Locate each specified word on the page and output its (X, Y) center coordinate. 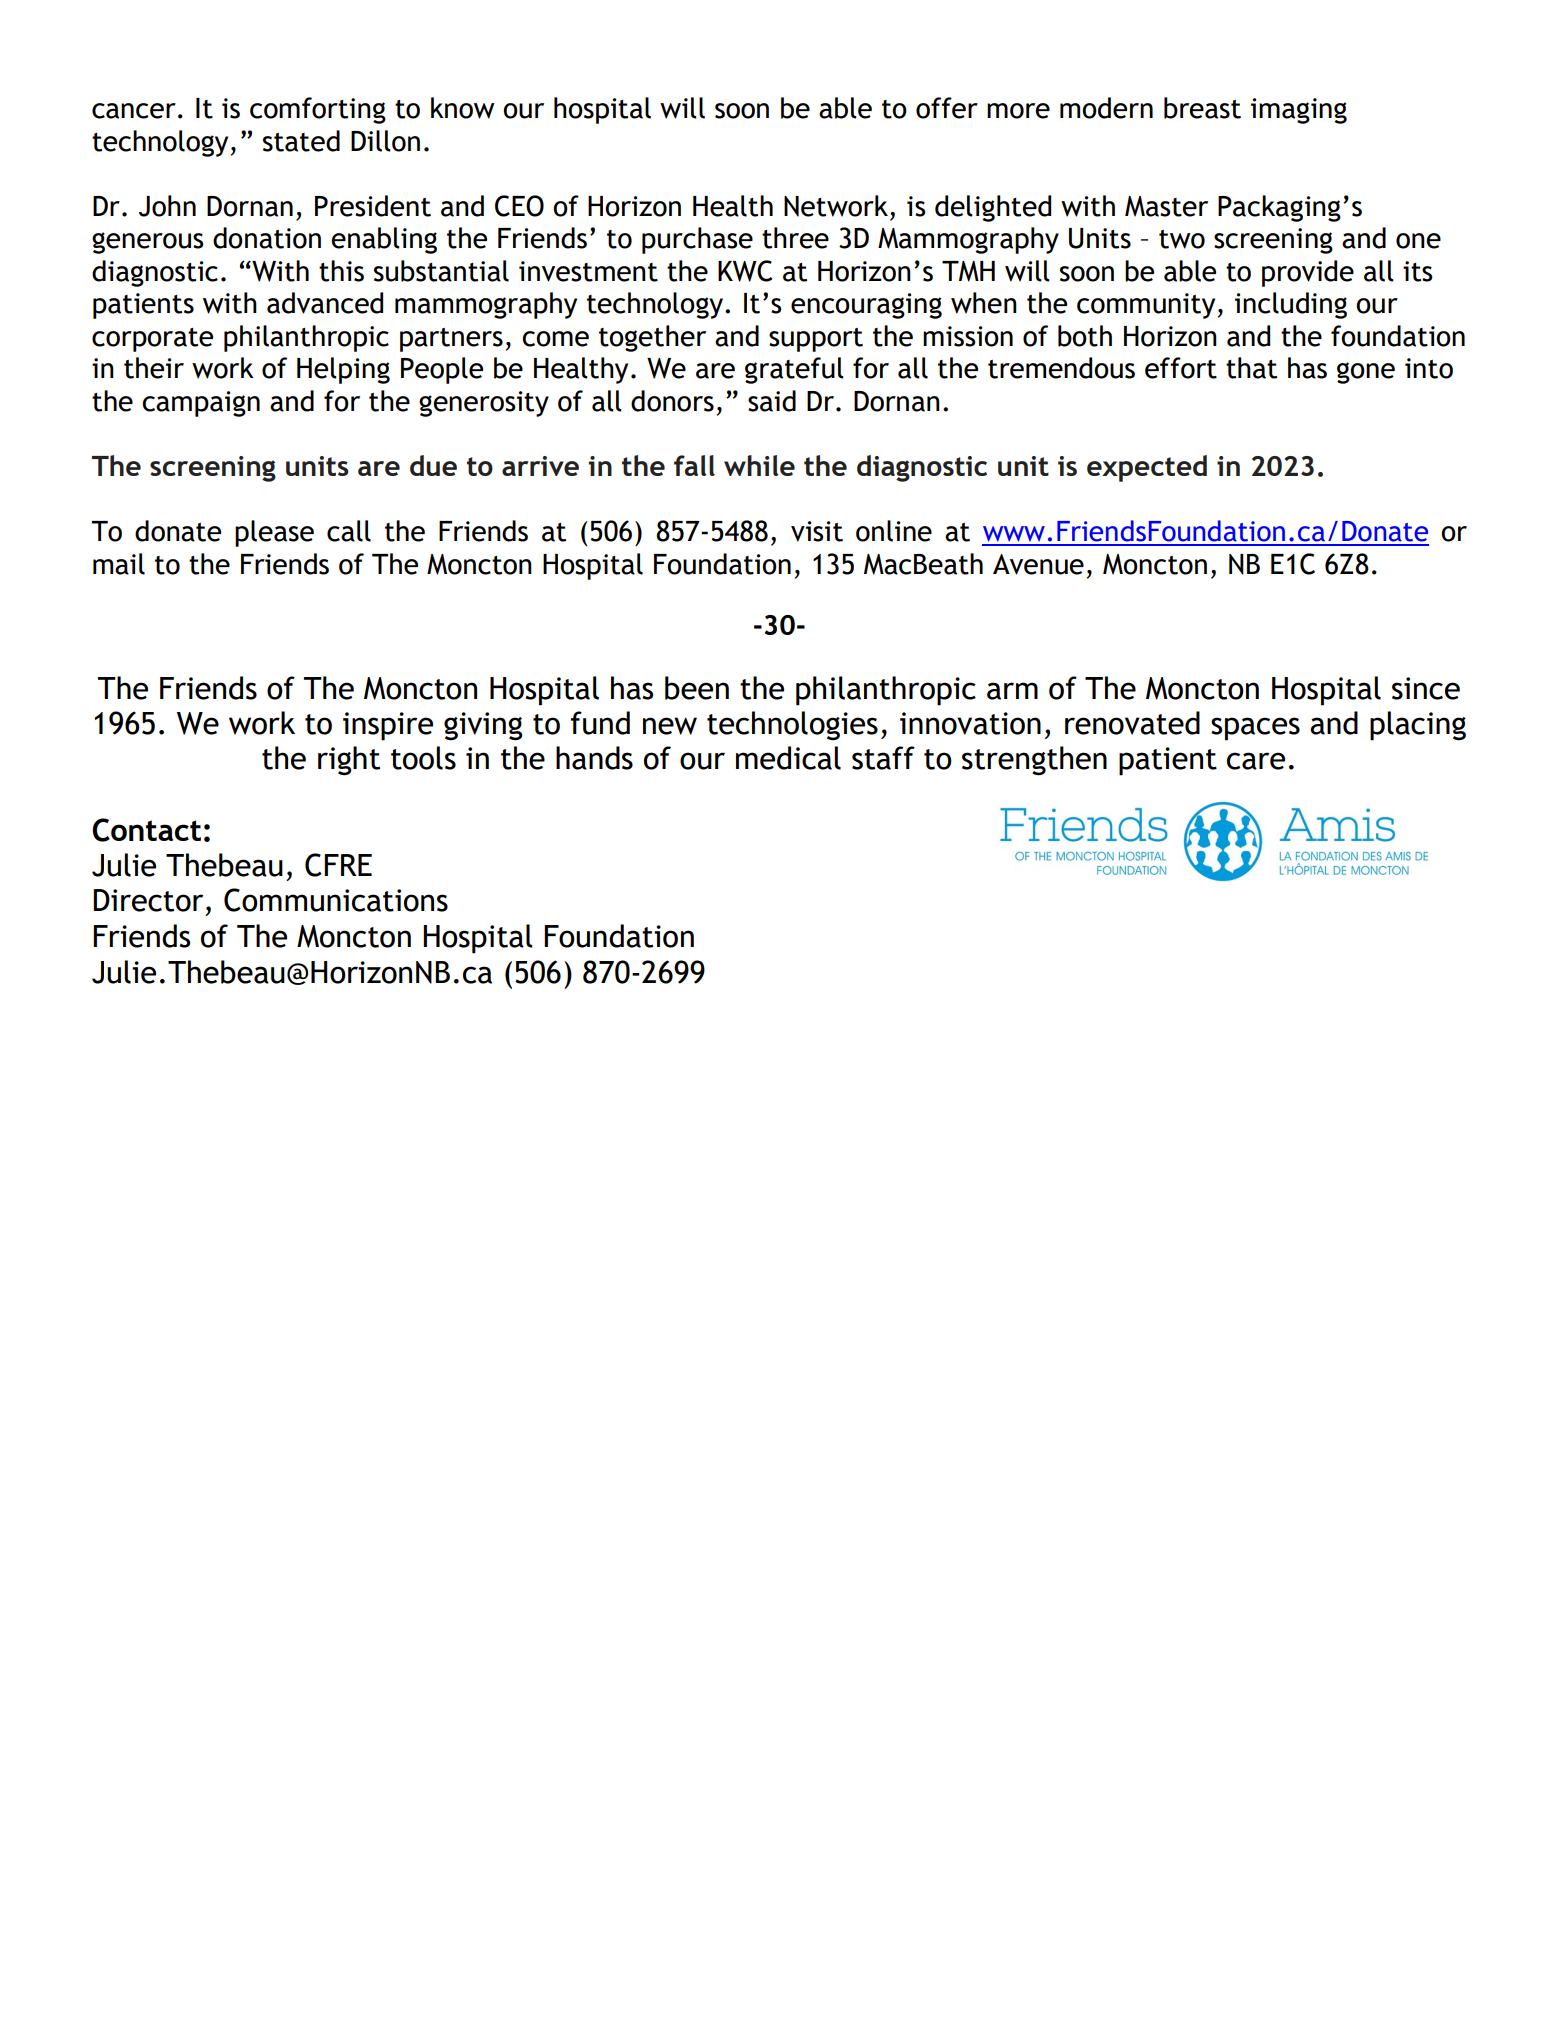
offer (947, 108)
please (274, 533)
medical (788, 758)
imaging (1299, 111)
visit (817, 531)
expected (1147, 468)
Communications (336, 900)
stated (301, 141)
